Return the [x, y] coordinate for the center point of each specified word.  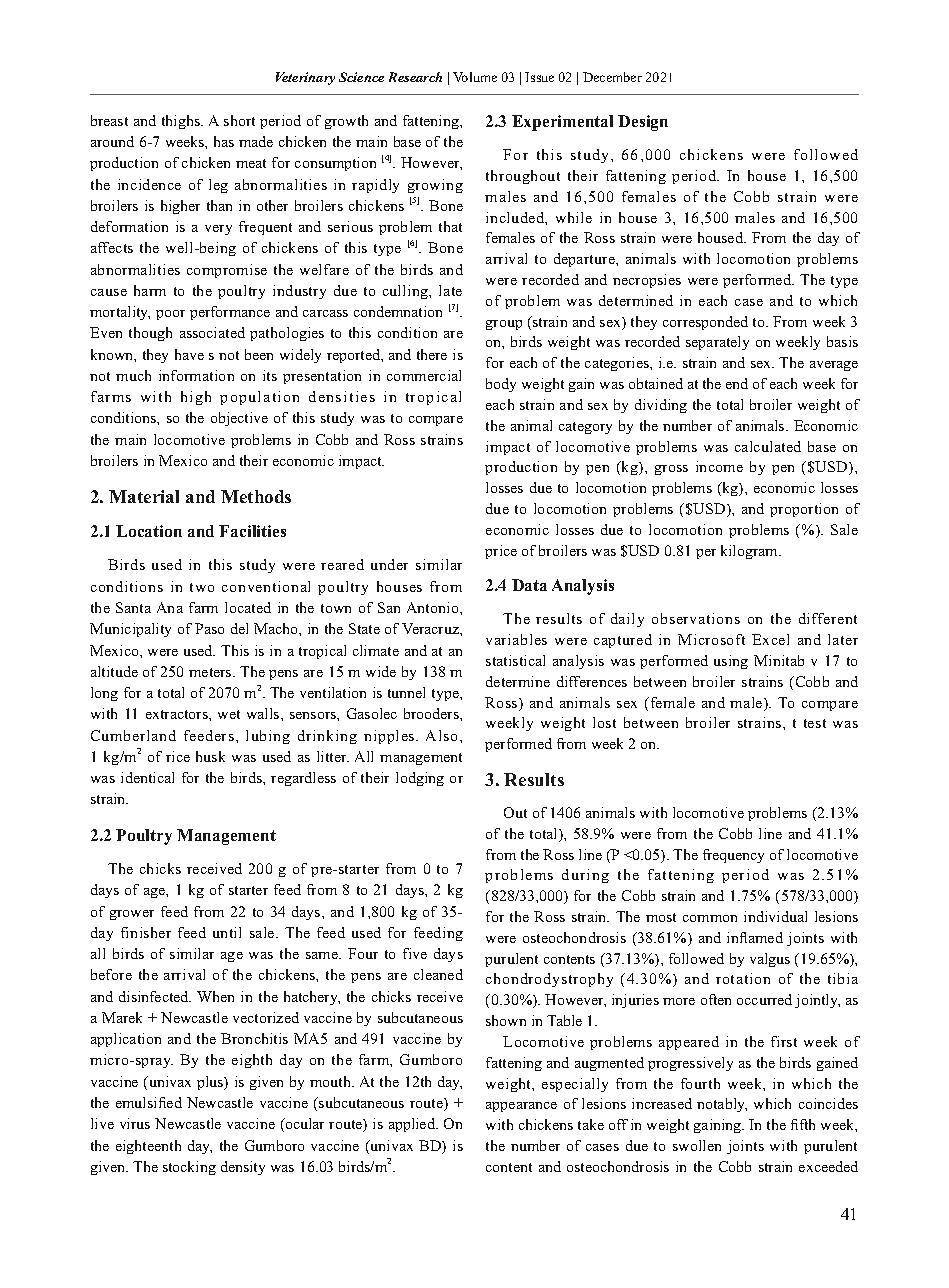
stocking [189, 1168]
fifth [803, 1124]
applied [413, 1125]
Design [643, 123]
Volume [475, 77]
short [239, 120]
